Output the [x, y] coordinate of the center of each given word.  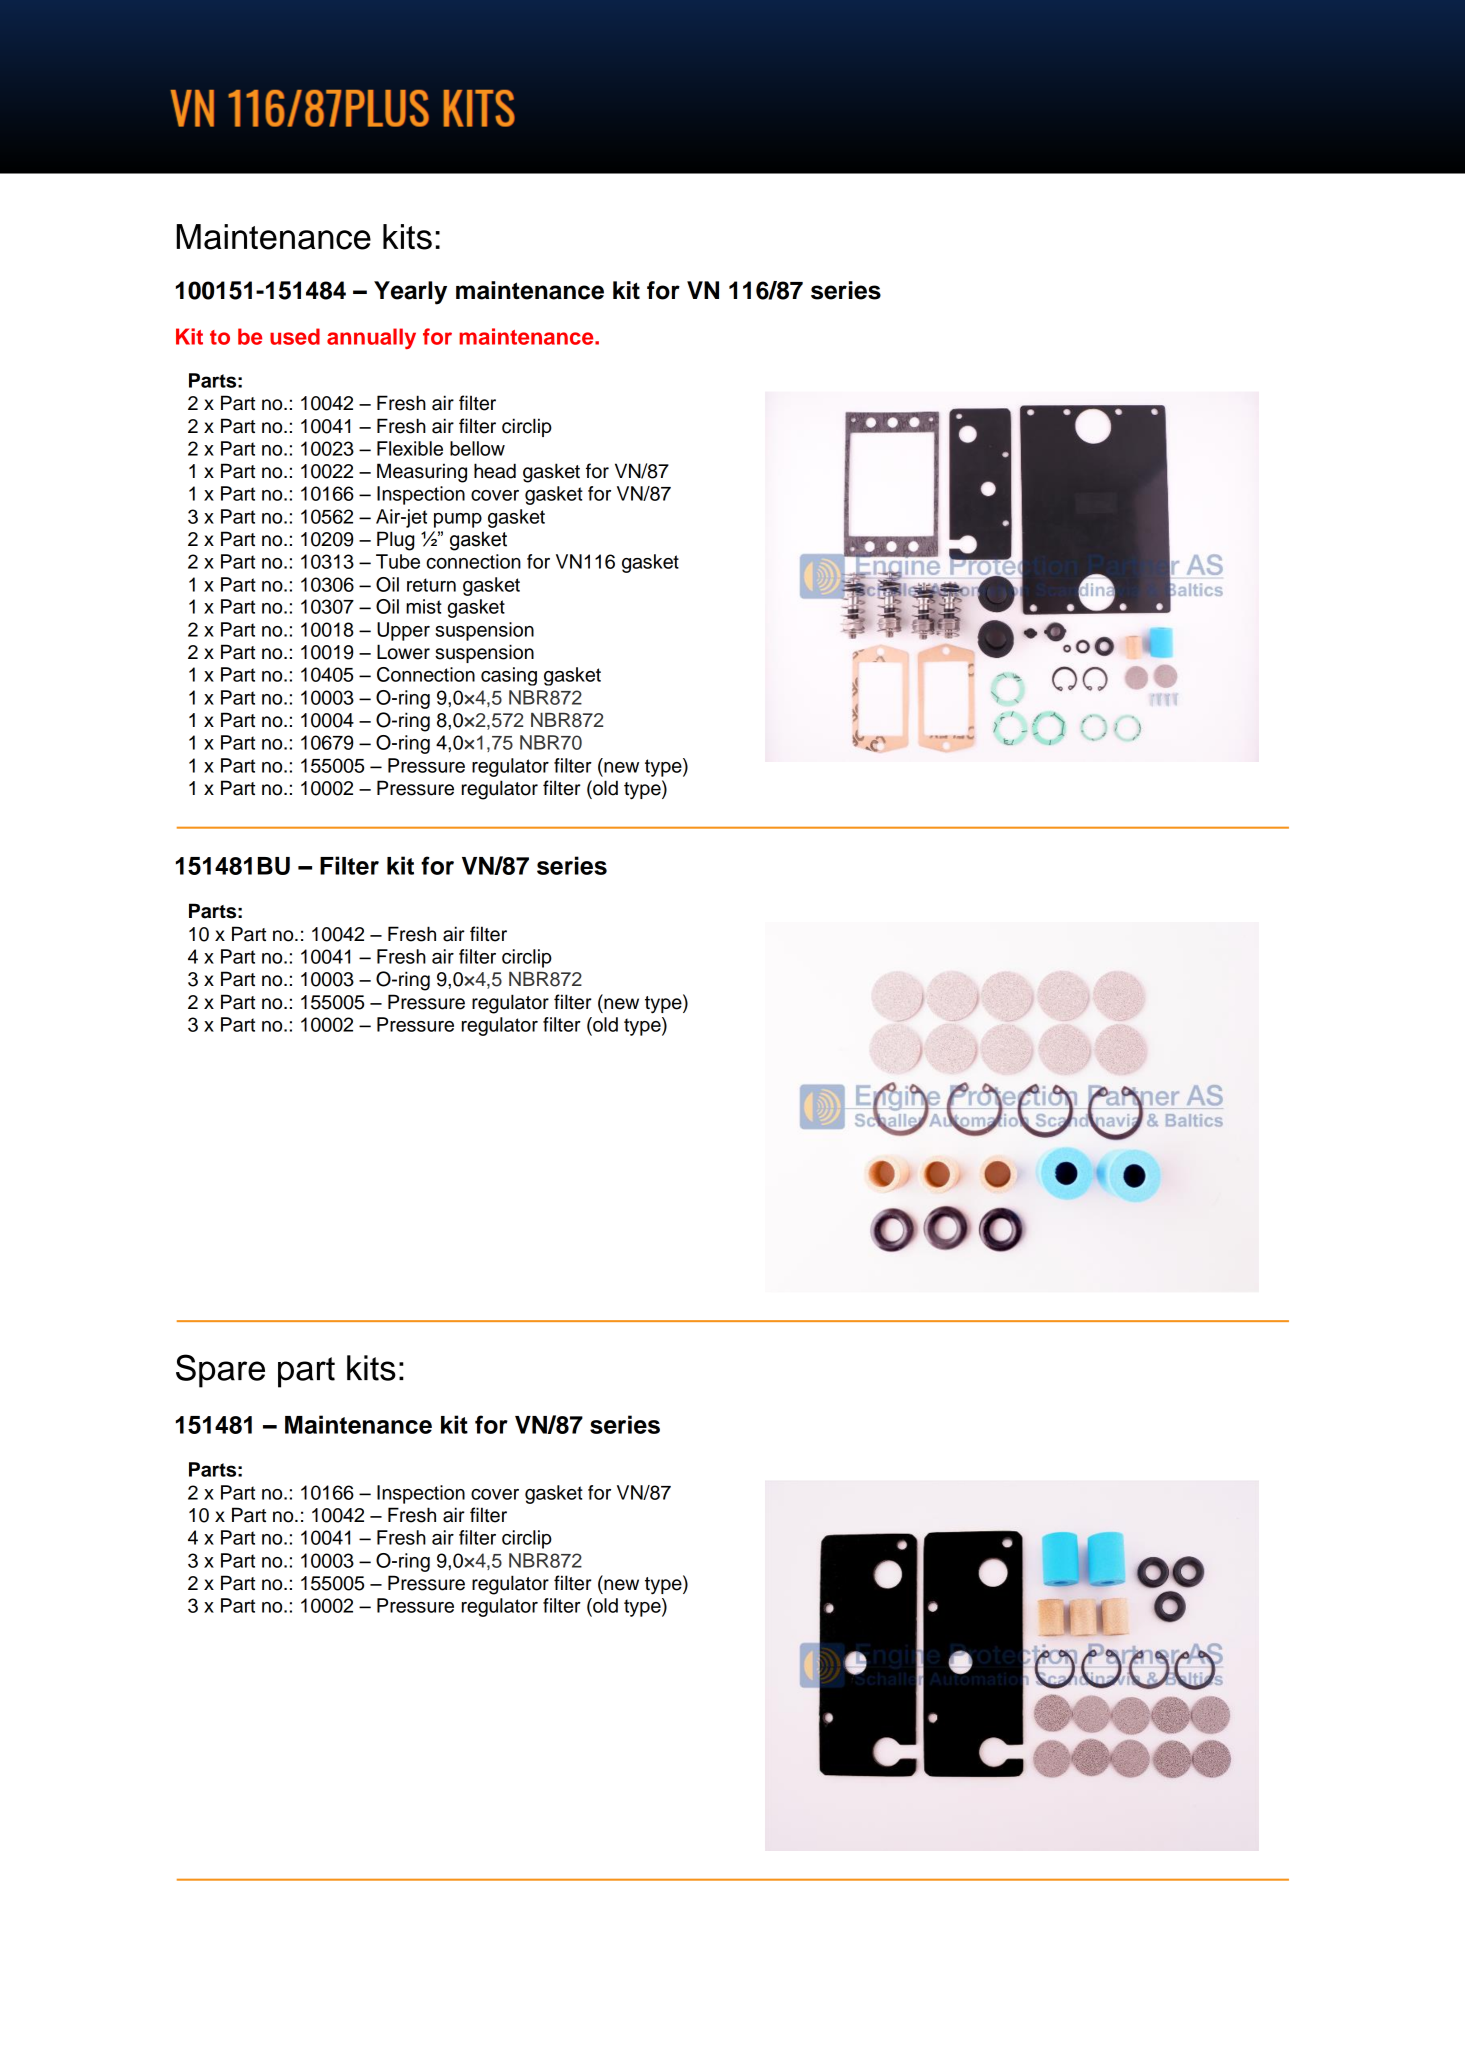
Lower [403, 652]
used [295, 336]
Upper [403, 631]
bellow [477, 448]
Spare [220, 1371]
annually [371, 338]
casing [509, 676]
